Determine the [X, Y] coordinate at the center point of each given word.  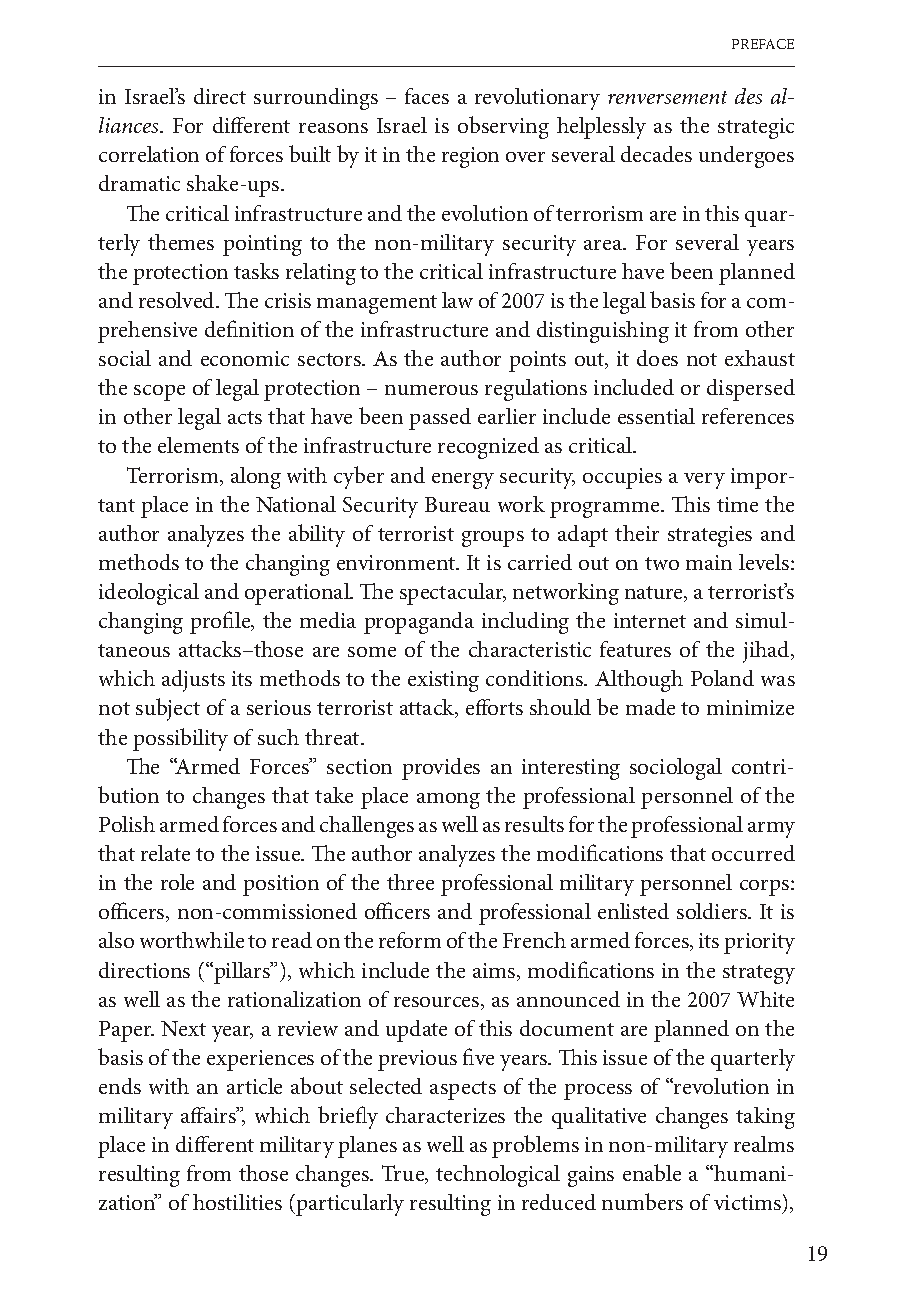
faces [427, 96]
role [177, 882]
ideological [149, 594]
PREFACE [763, 44]
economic [245, 358]
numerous [431, 390]
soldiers [713, 911]
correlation [149, 154]
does [657, 358]
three [410, 882]
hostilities [237, 1202]
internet [650, 620]
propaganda [419, 623]
